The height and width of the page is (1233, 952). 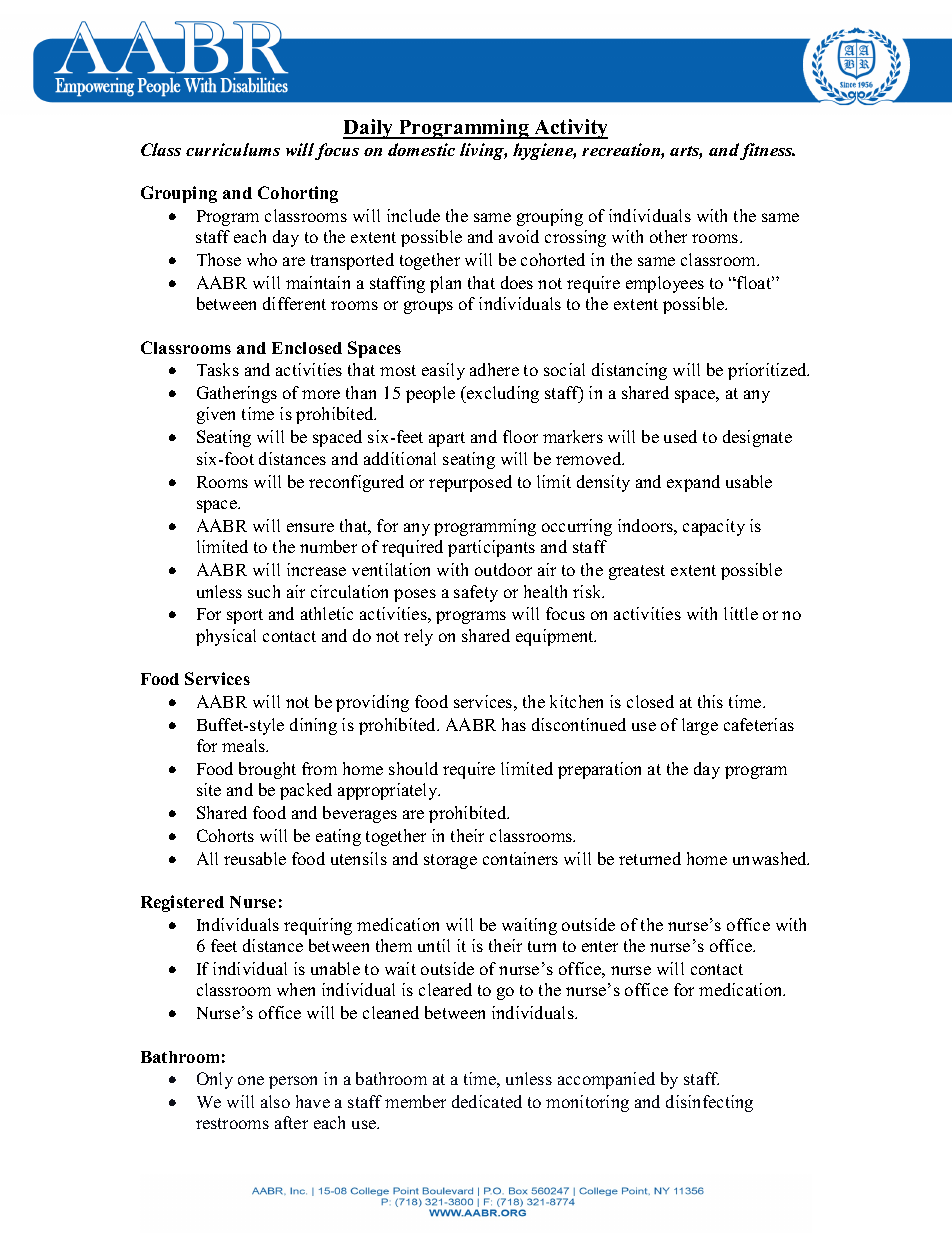 What do you see at coordinates (476, 593) in the page?
I see `safety` at bounding box center [476, 593].
